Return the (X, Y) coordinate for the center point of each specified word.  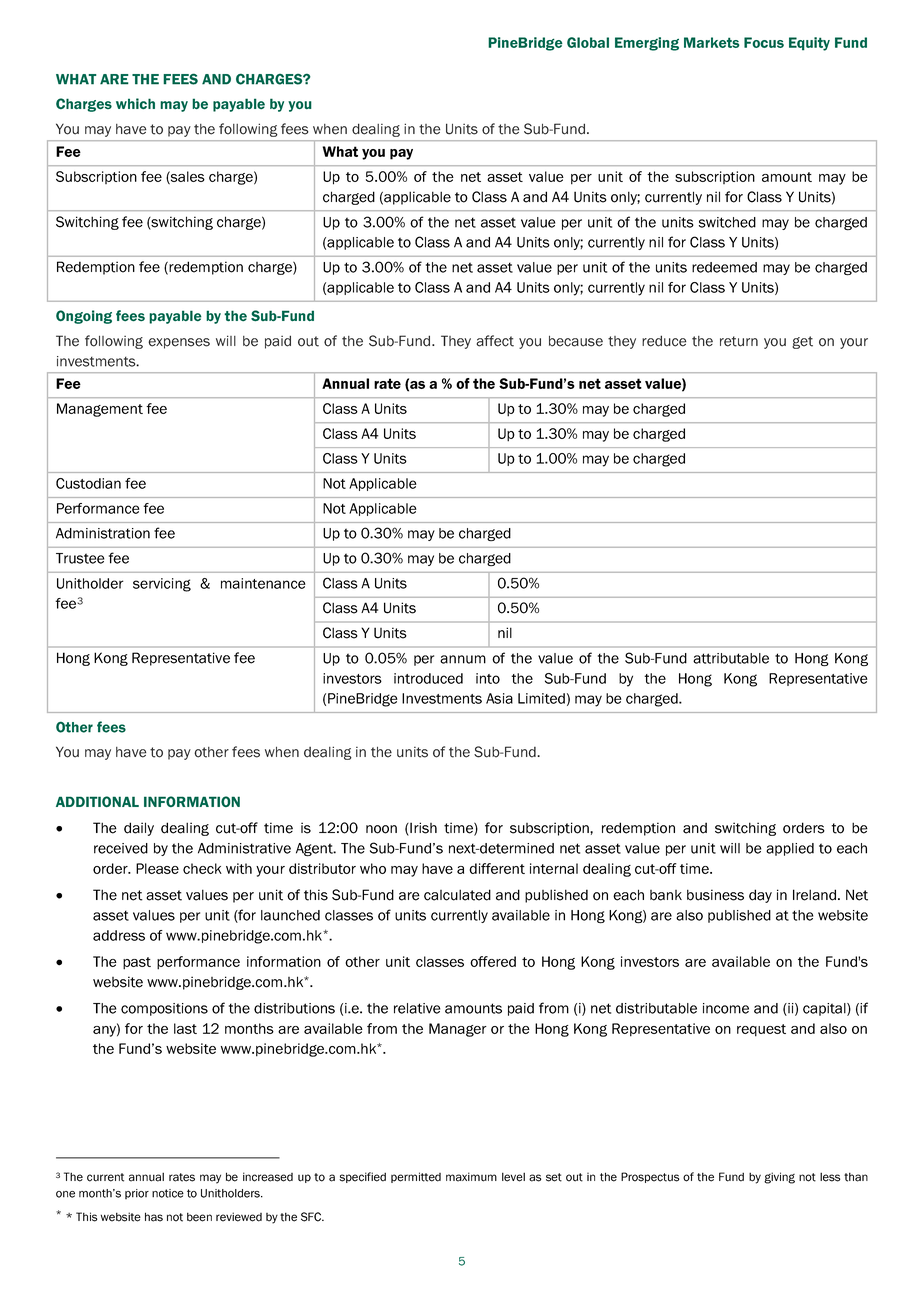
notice (168, 1193)
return (739, 341)
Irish (422, 829)
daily (139, 829)
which (135, 103)
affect (495, 341)
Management (100, 410)
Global (588, 42)
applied (790, 849)
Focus (764, 42)
